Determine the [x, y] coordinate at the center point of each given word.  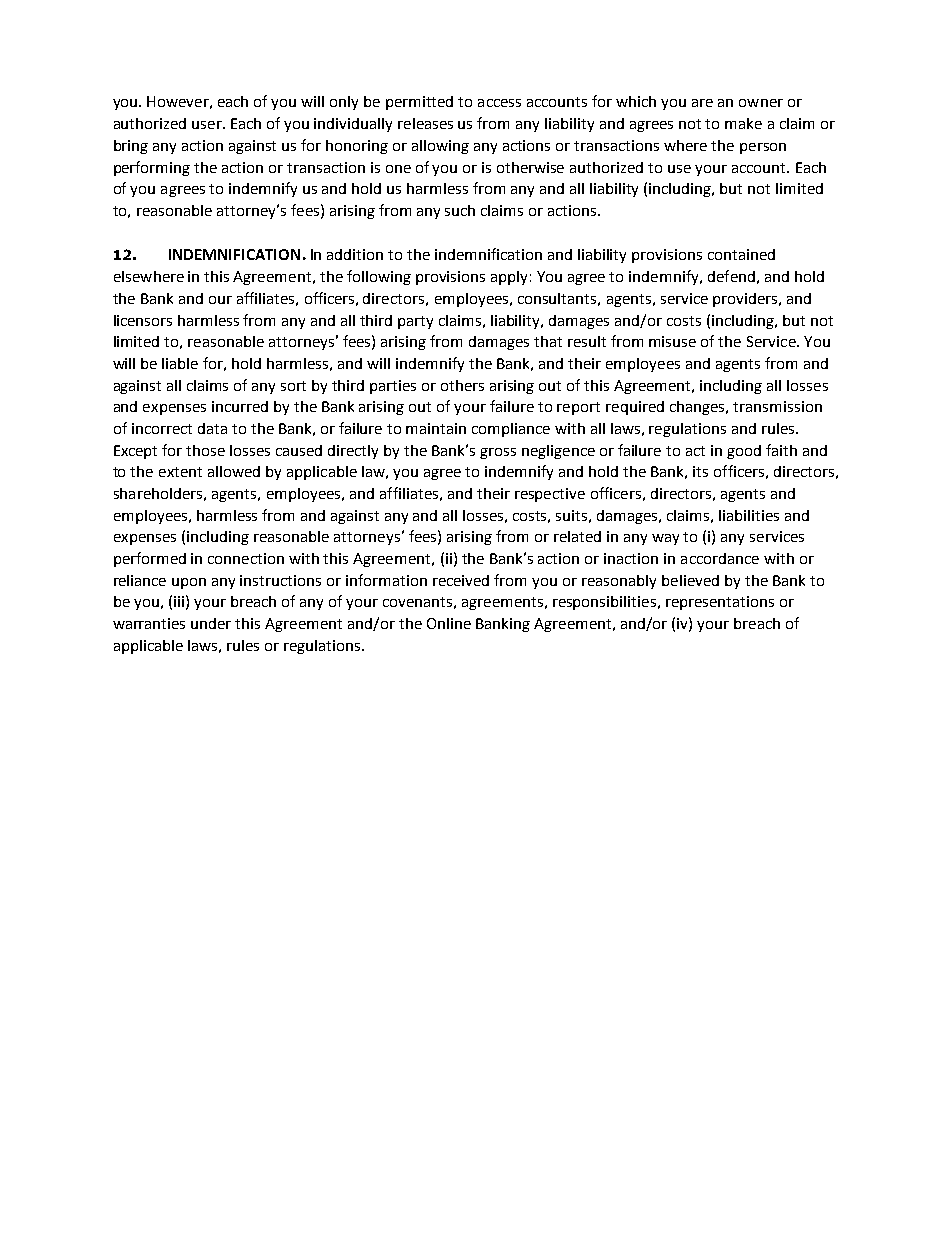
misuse [672, 341]
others [462, 385]
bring [131, 147]
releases [425, 123]
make [743, 123]
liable [180, 363]
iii [179, 601]
